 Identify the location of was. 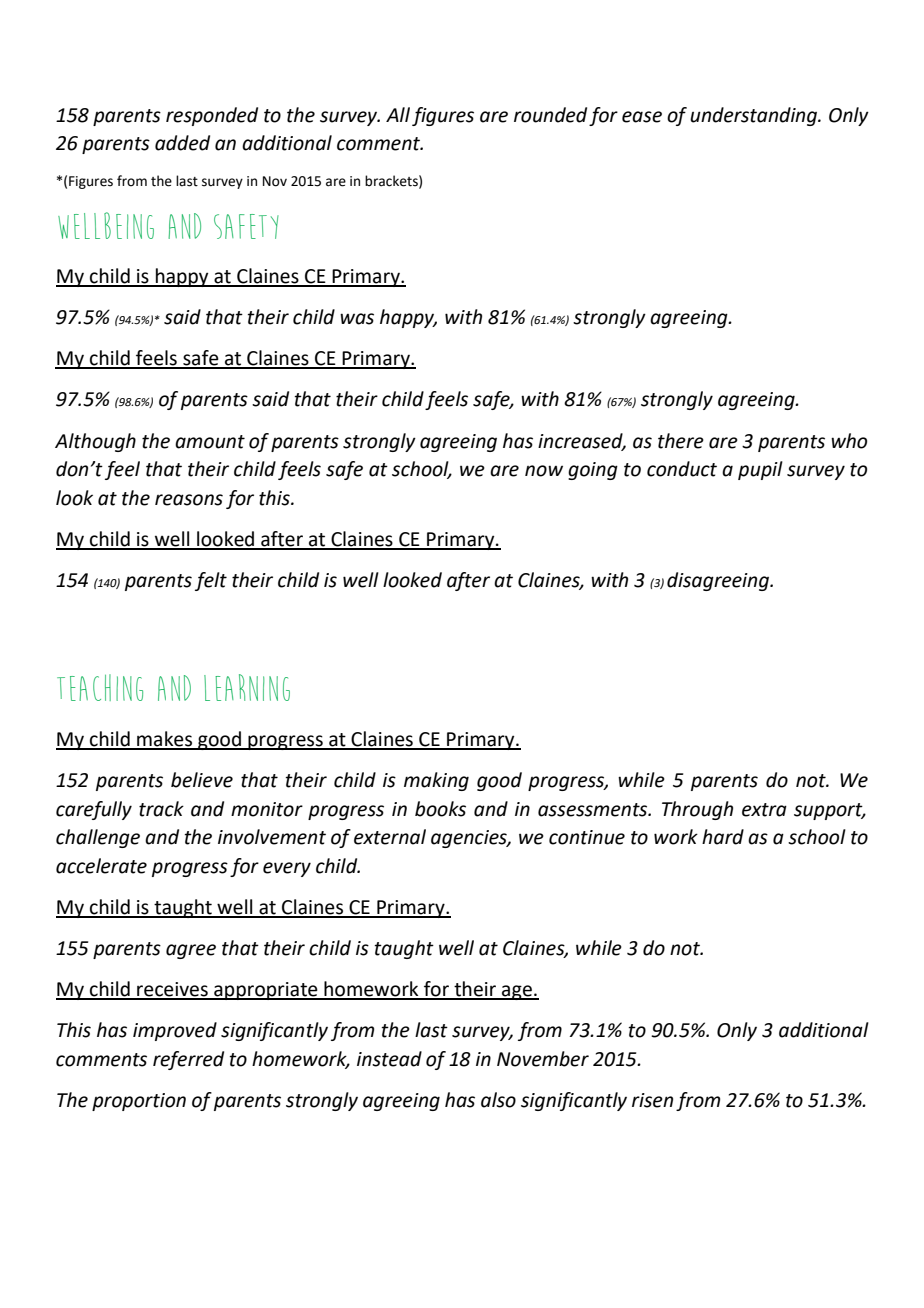
(357, 319).
